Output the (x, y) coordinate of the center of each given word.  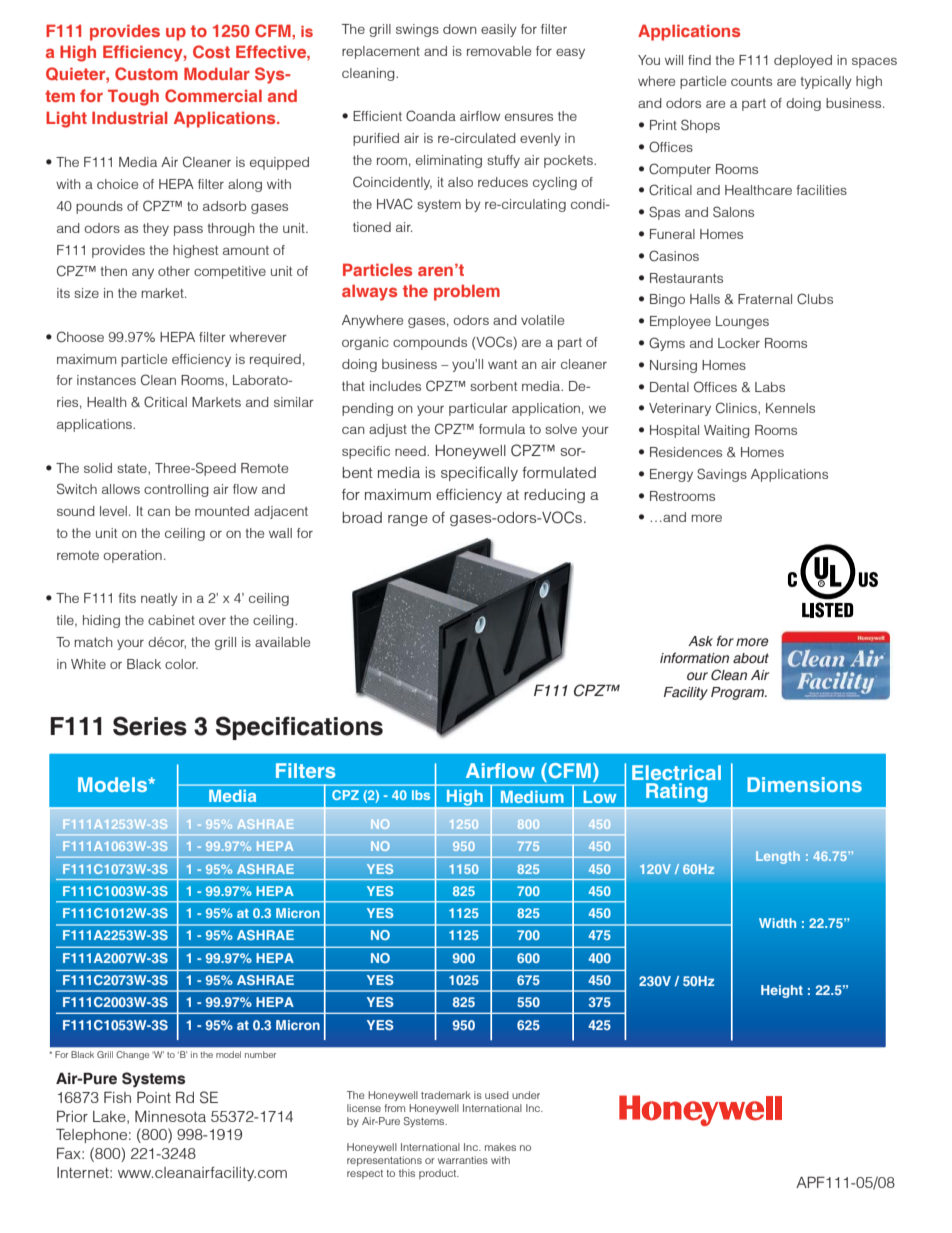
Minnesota (170, 1116)
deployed (803, 61)
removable (499, 51)
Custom (146, 73)
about (751, 658)
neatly (159, 599)
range (408, 520)
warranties (463, 1160)
